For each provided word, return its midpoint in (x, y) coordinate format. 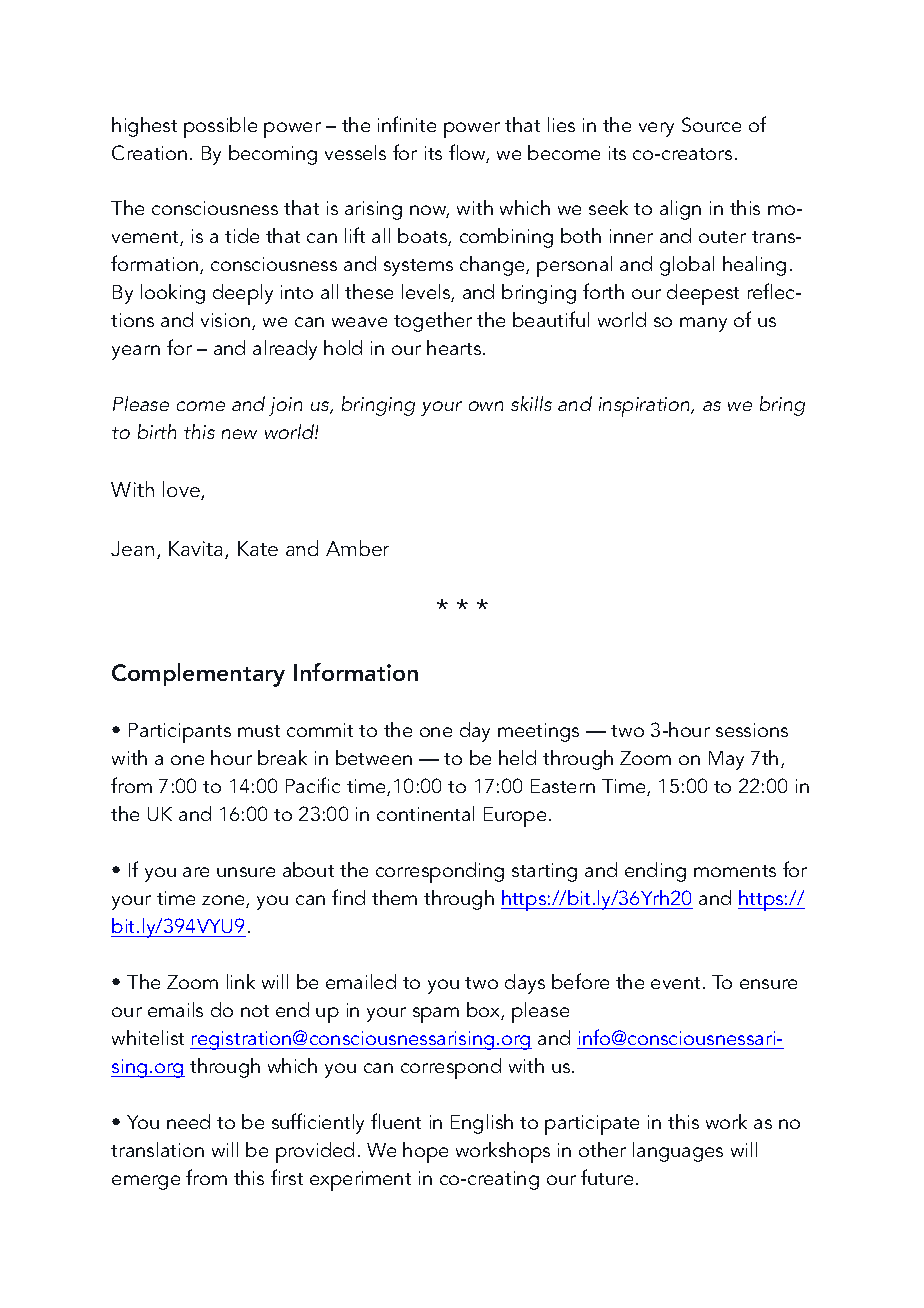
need (188, 1121)
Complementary (198, 675)
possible (220, 127)
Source (711, 124)
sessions (752, 730)
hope (425, 1152)
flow (469, 153)
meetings (538, 732)
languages (678, 1152)
